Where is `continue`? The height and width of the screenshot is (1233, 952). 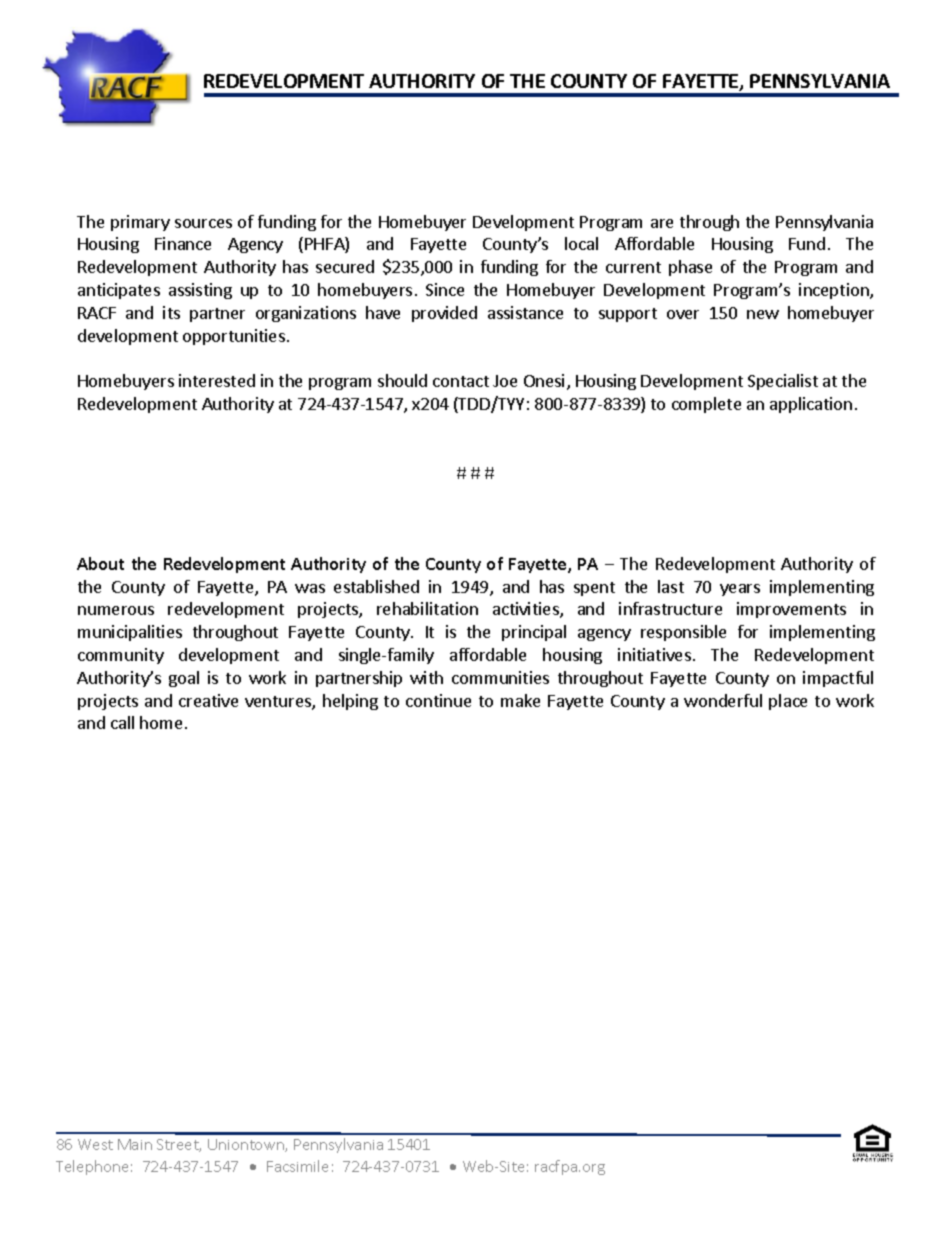 continue is located at coordinates (438, 700).
